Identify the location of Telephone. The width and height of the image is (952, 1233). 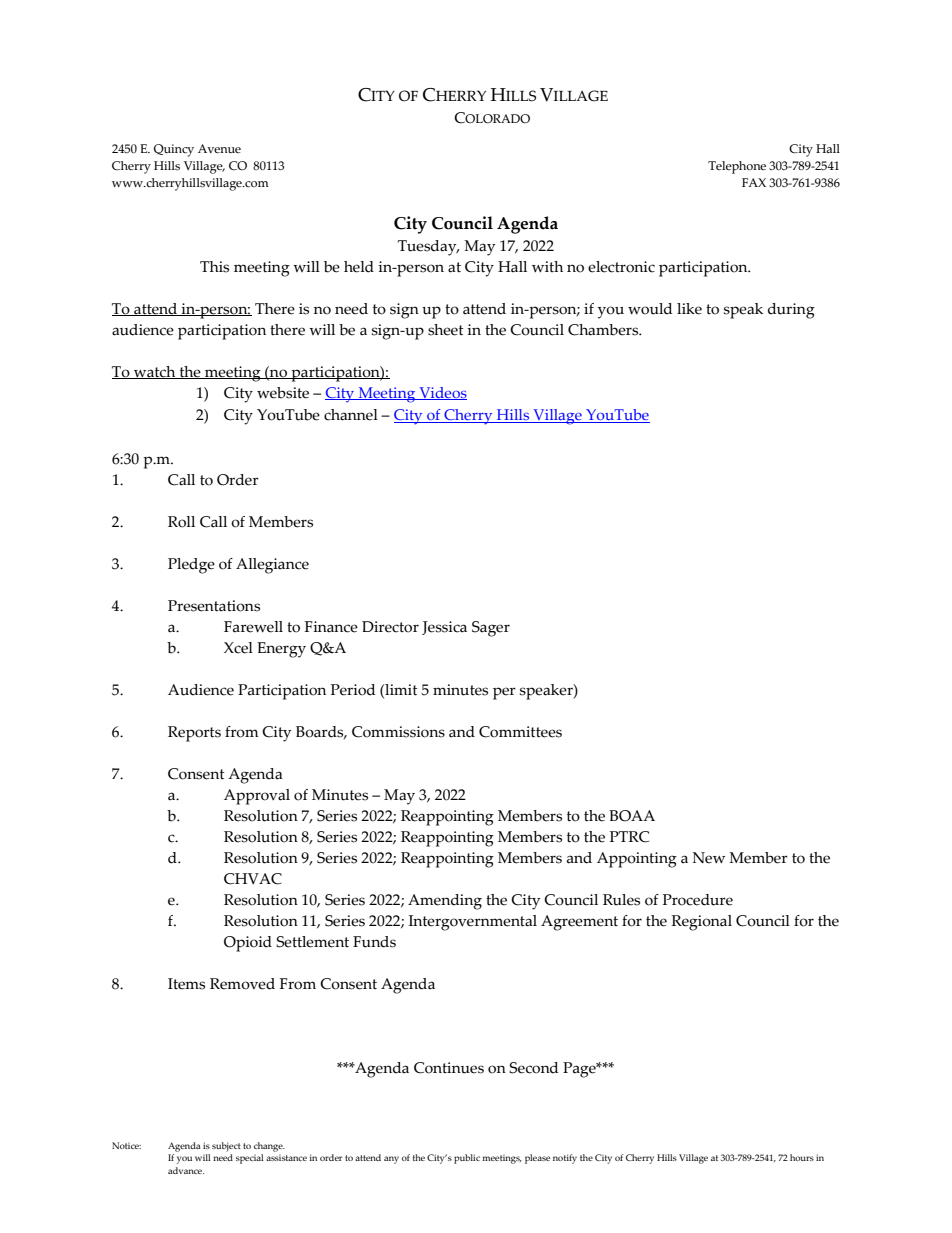
(737, 167).
